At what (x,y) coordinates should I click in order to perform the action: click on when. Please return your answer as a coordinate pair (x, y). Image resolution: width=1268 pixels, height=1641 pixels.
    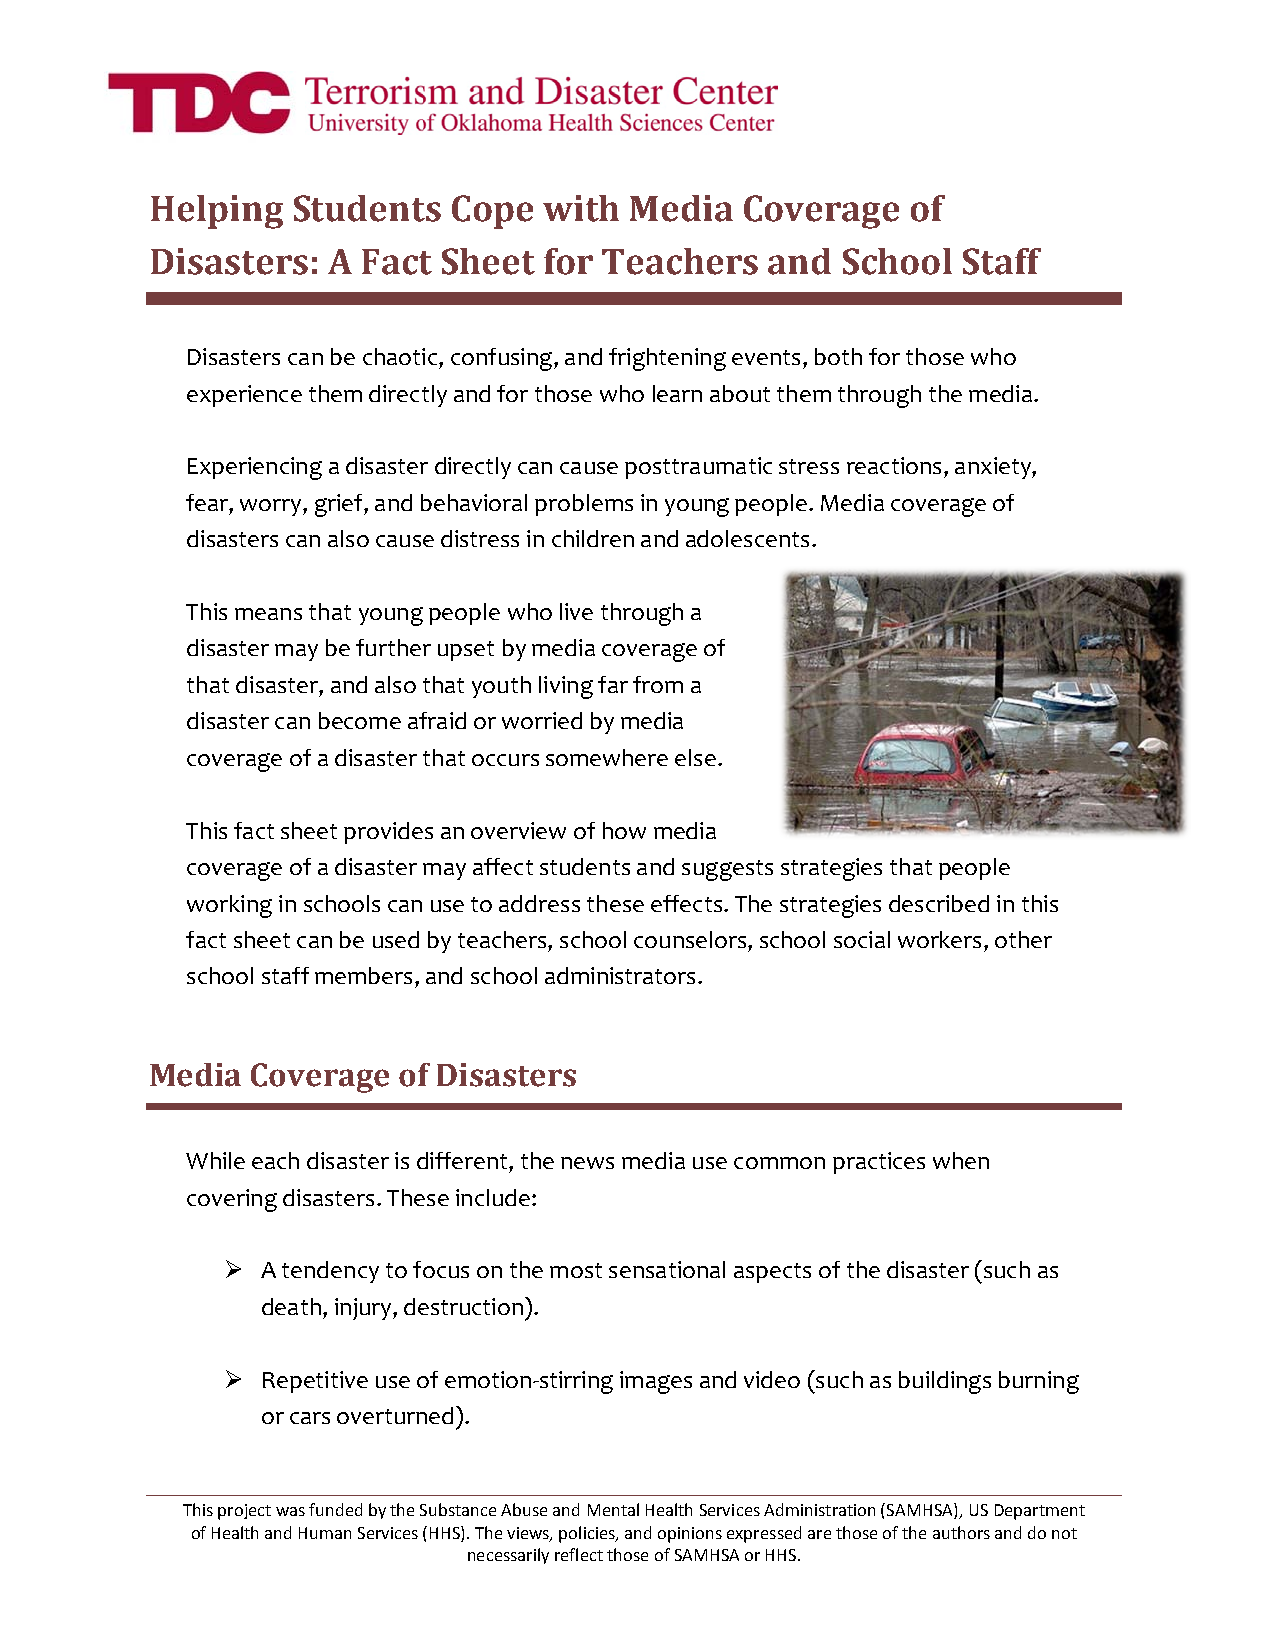
    Looking at the image, I should click on (961, 1160).
